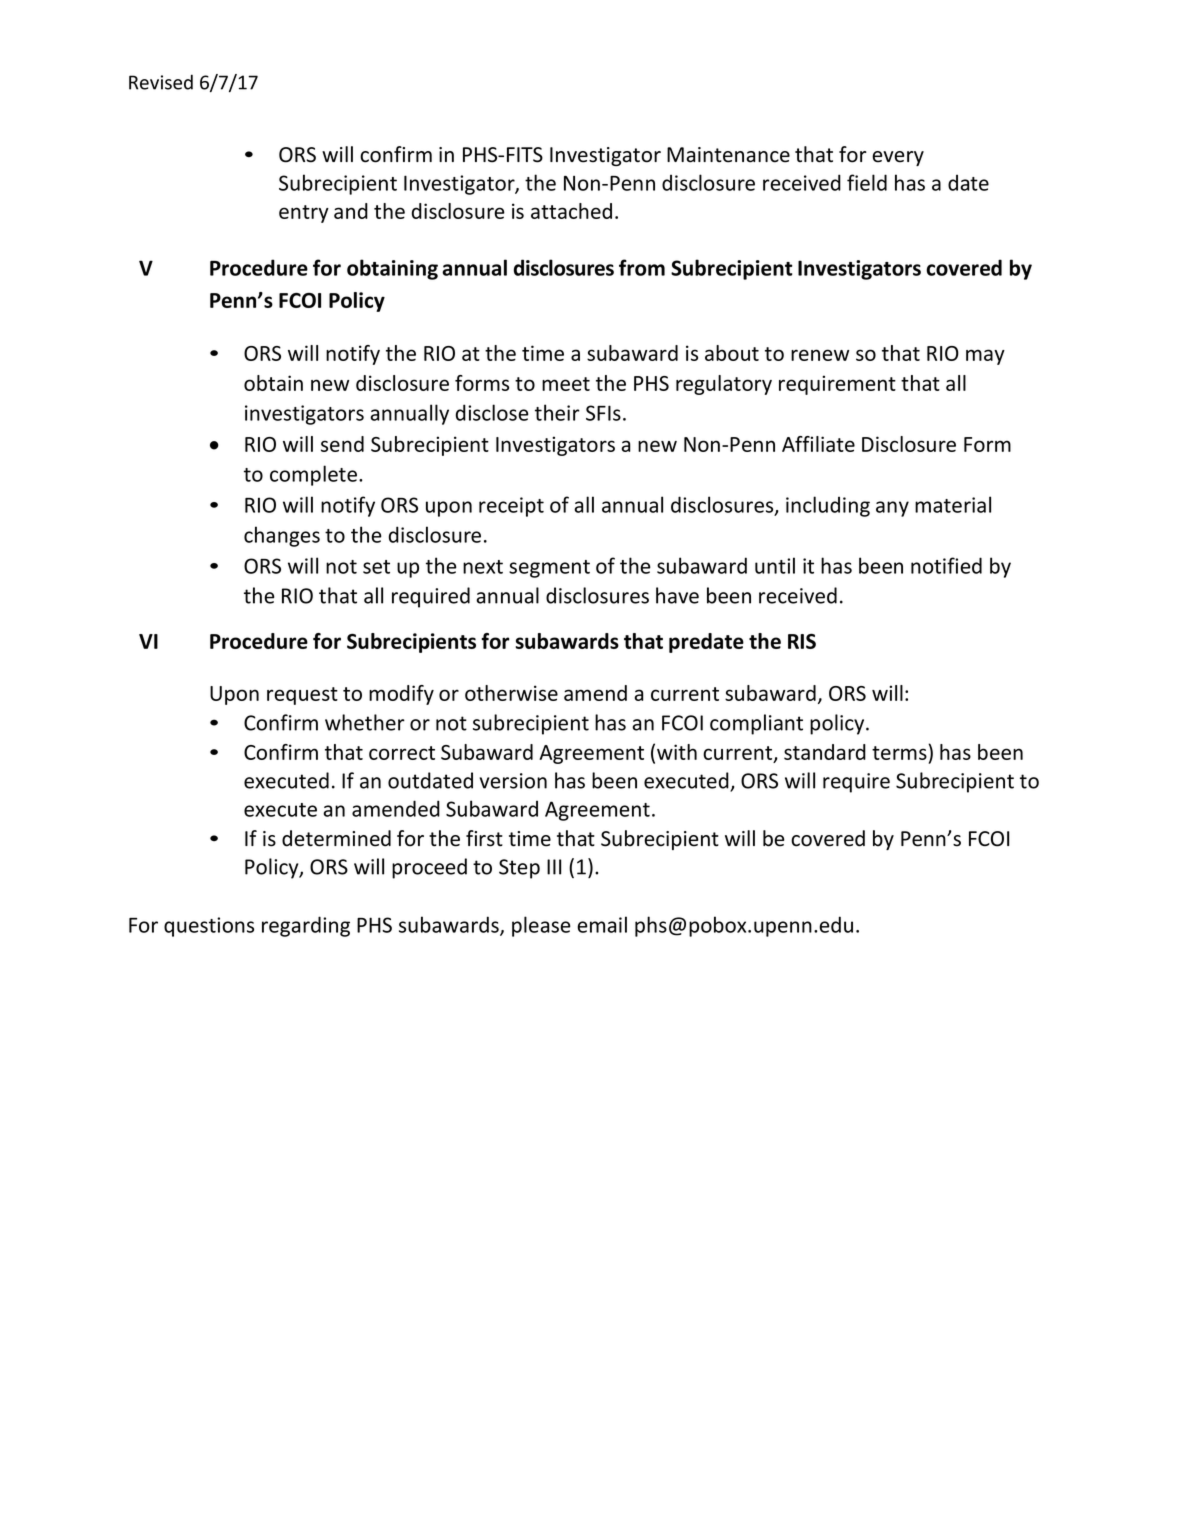 The height and width of the screenshot is (1530, 1183). Describe the element at coordinates (342, 444) in the screenshot. I see `send` at that location.
